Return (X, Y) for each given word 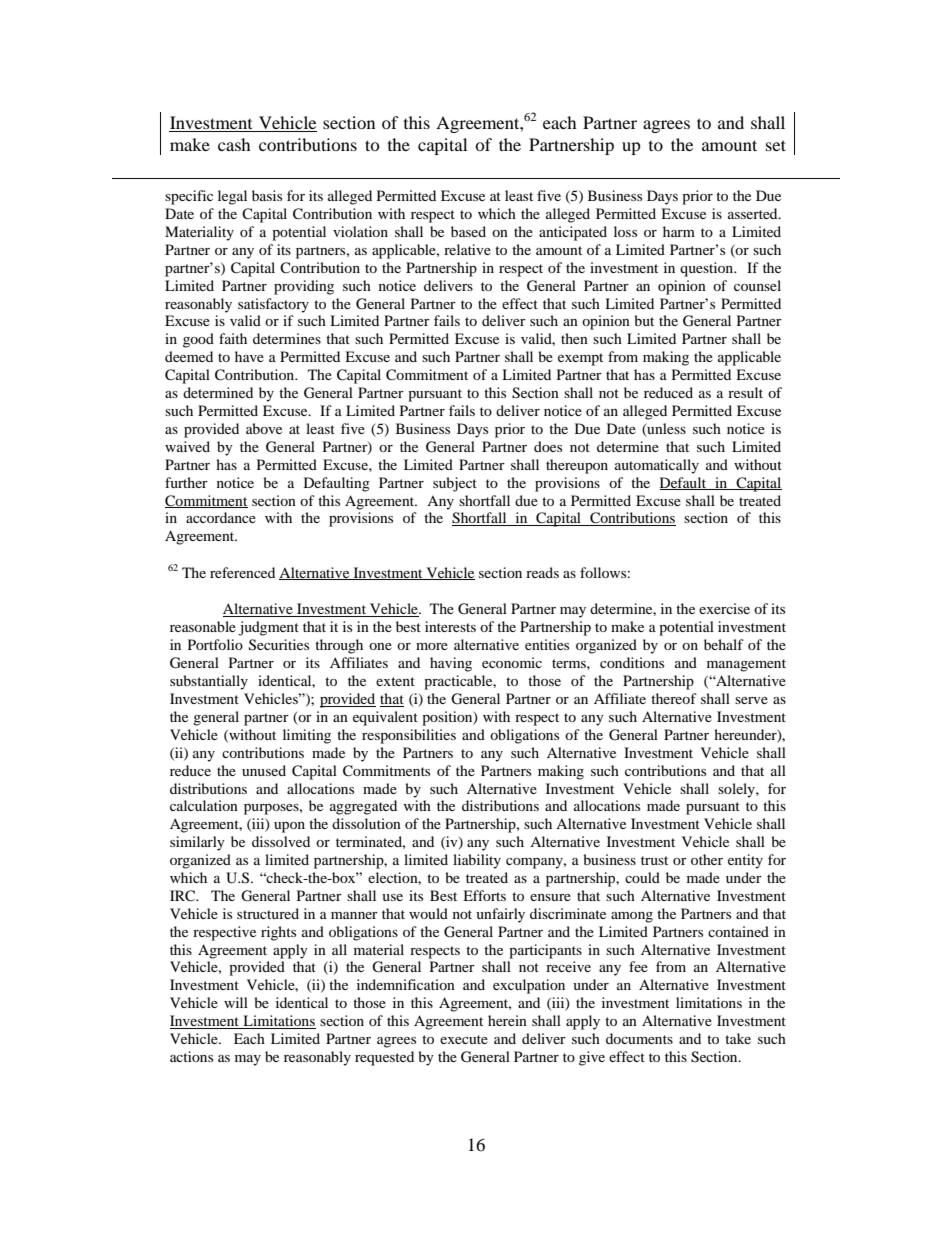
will (236, 1002)
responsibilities (409, 736)
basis (267, 195)
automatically (657, 466)
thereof (674, 698)
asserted (754, 213)
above (264, 428)
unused (264, 770)
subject (455, 484)
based (468, 231)
